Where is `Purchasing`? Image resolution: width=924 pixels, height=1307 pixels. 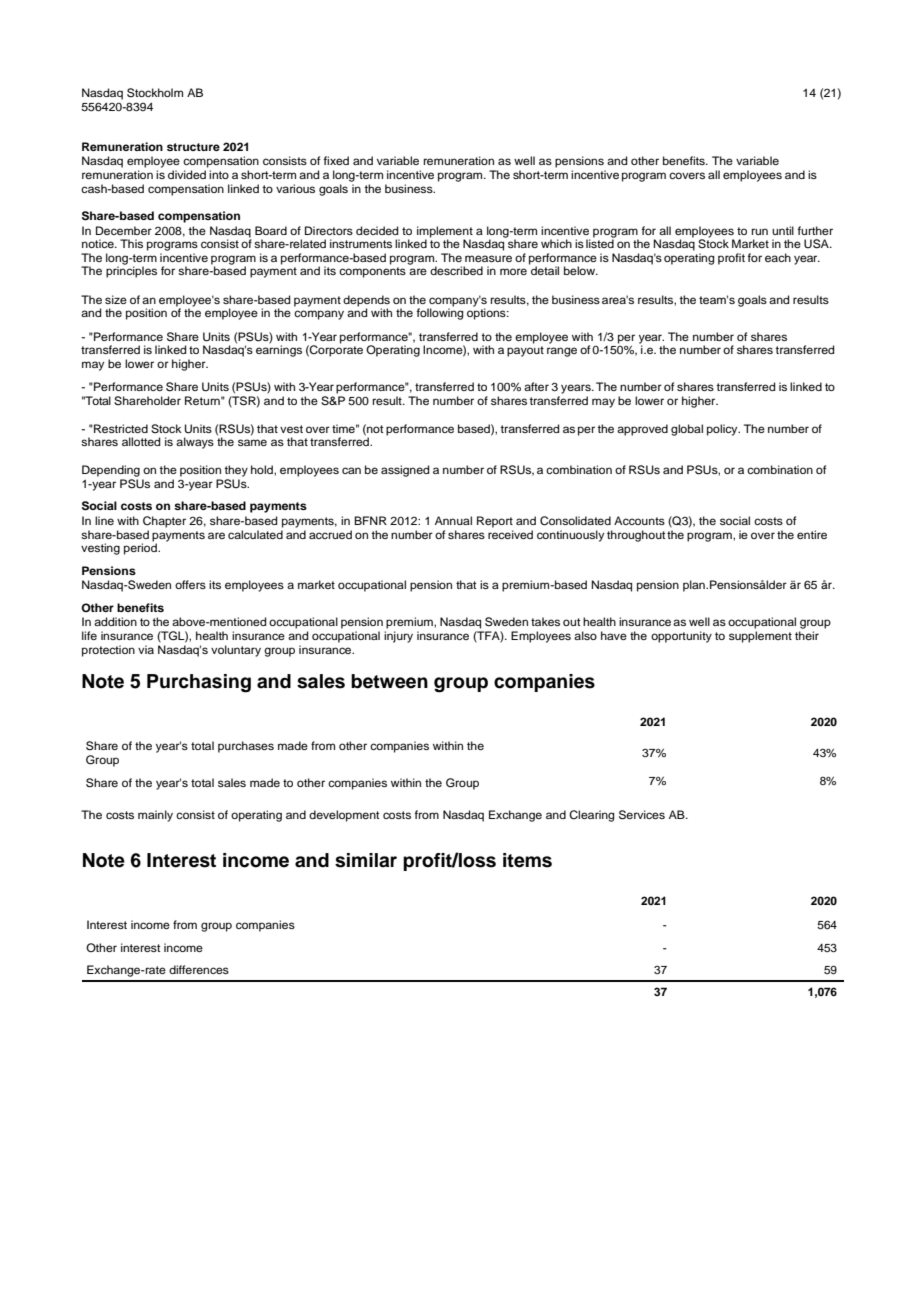
Purchasing is located at coordinates (199, 683).
